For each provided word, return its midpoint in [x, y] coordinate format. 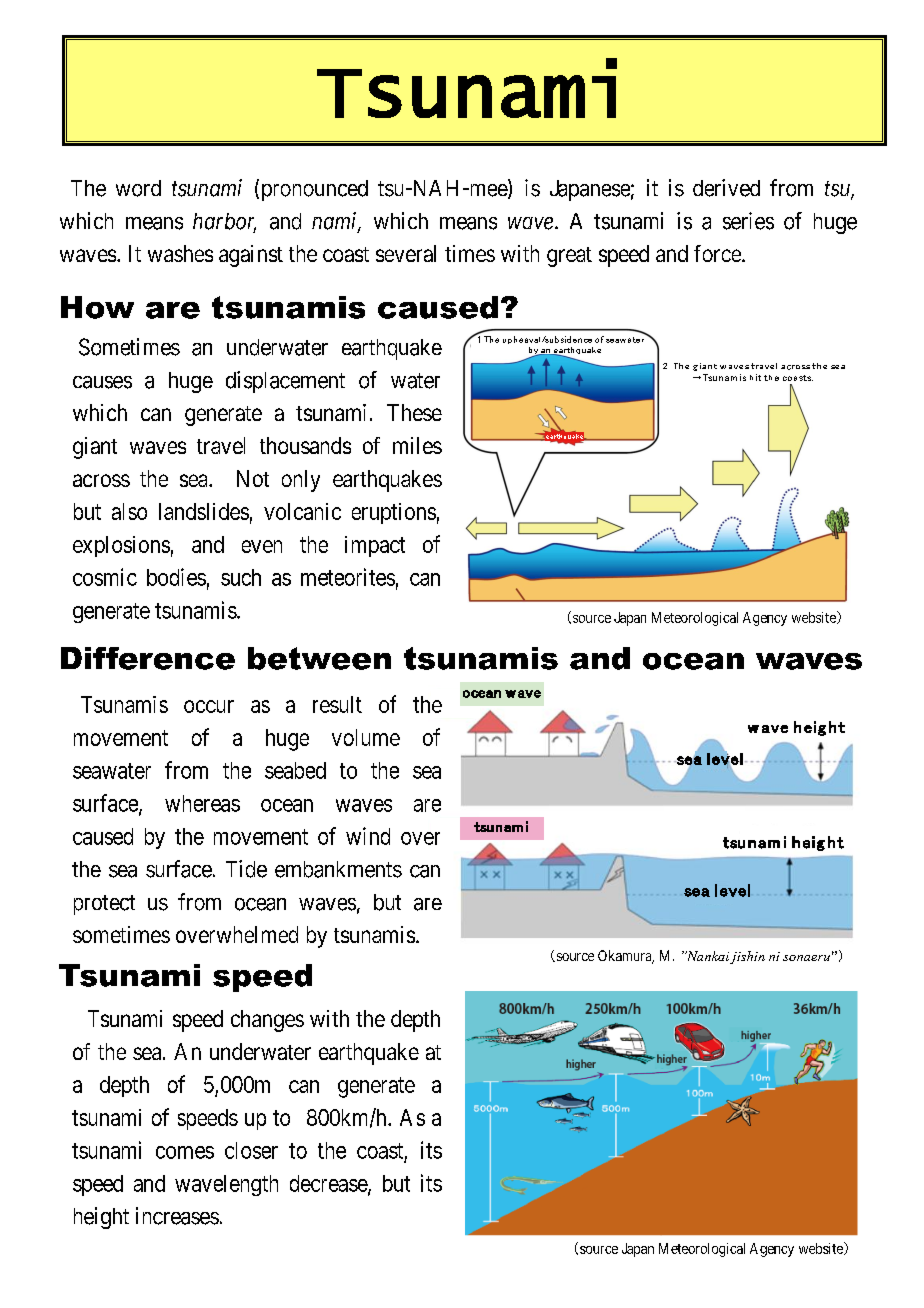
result [337, 704]
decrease [329, 1184]
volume [366, 737]
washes [180, 253]
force [718, 253]
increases [177, 1216]
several [406, 253]
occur [209, 706]
